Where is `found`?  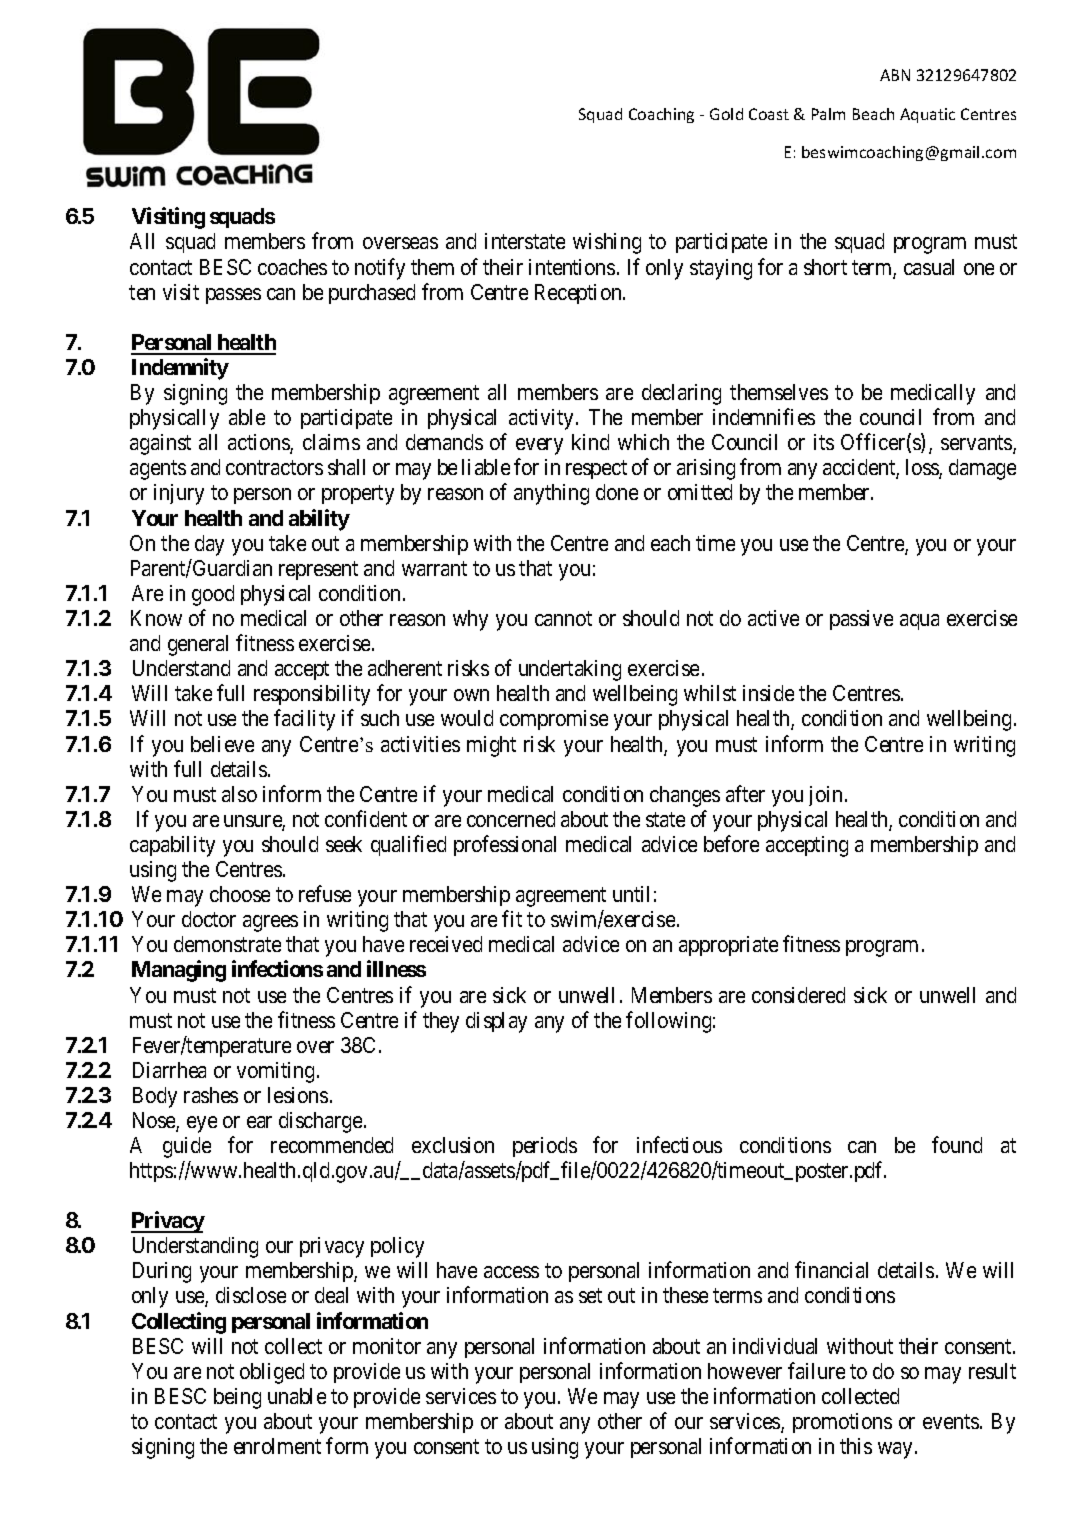
found is located at coordinates (957, 1144).
